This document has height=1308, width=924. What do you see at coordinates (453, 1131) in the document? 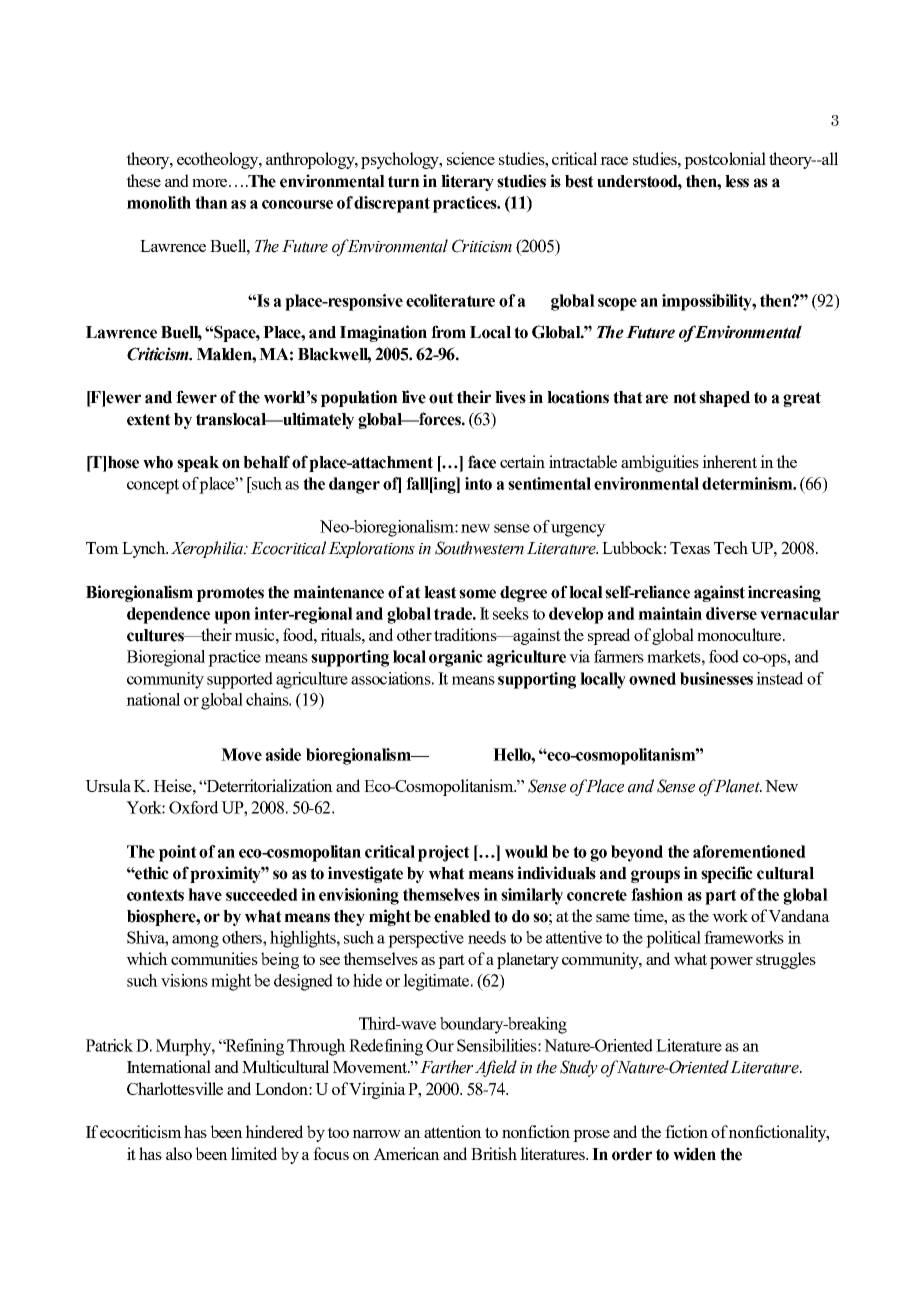
I see `attention` at bounding box center [453, 1131].
